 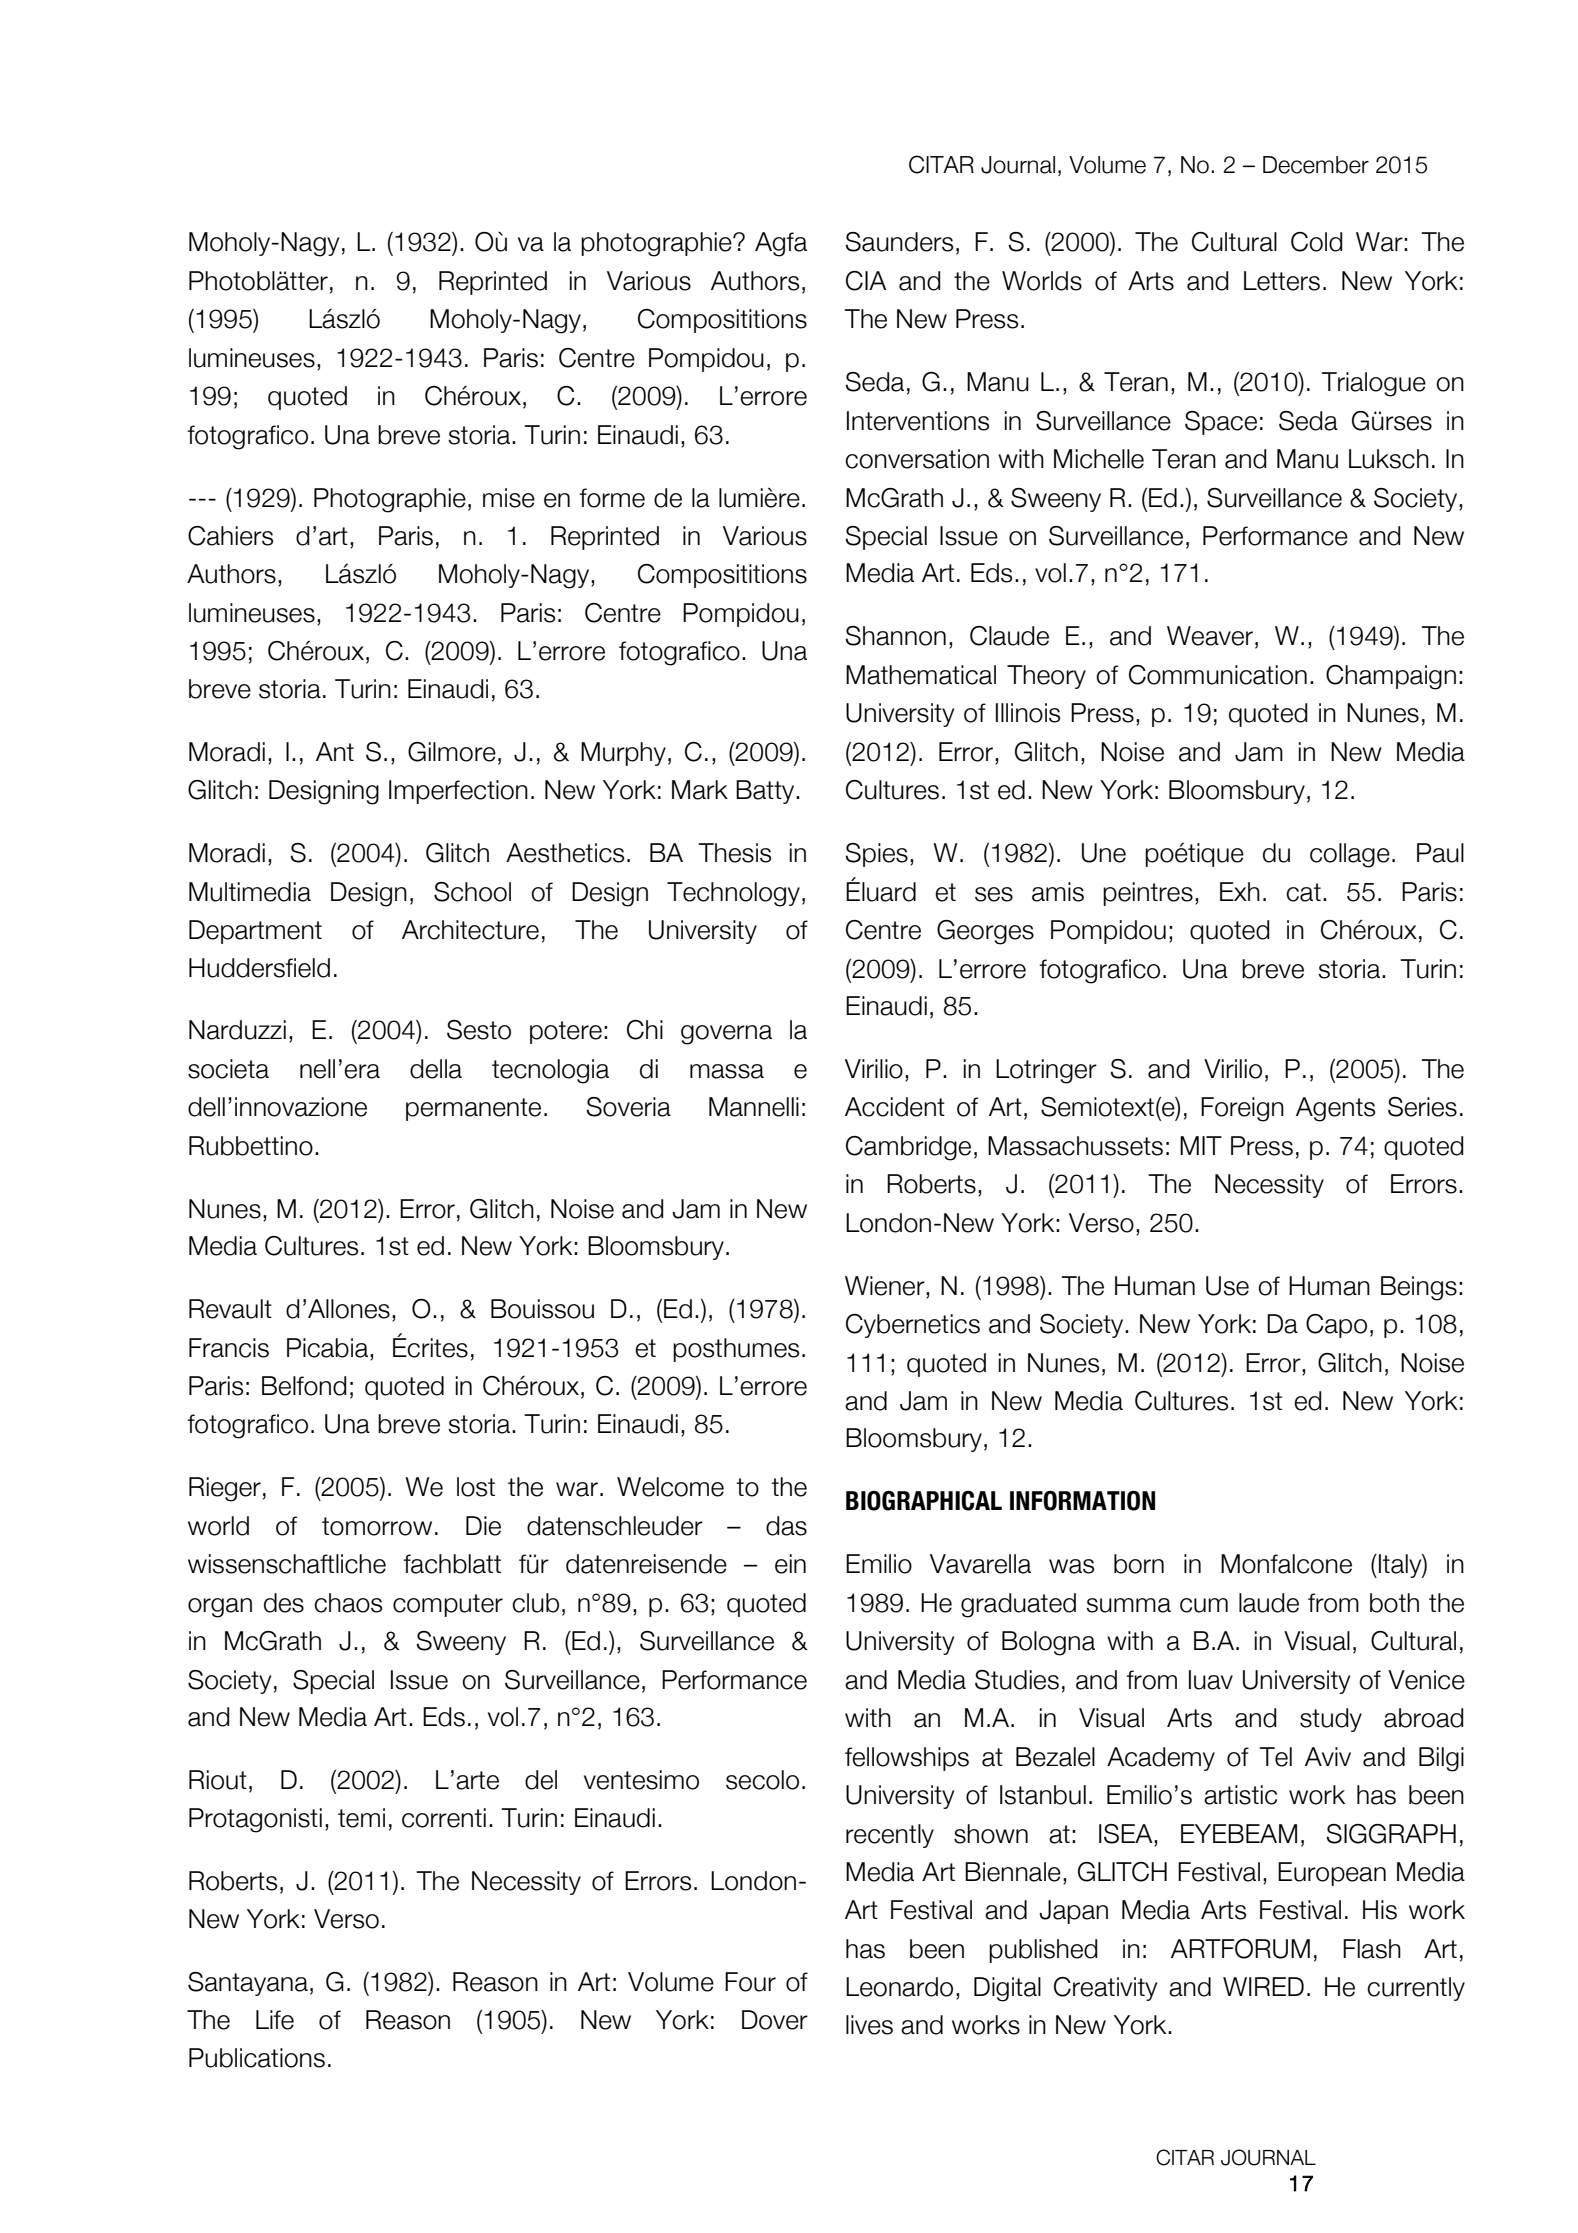 I want to click on Life, so click(x=275, y=2020).
